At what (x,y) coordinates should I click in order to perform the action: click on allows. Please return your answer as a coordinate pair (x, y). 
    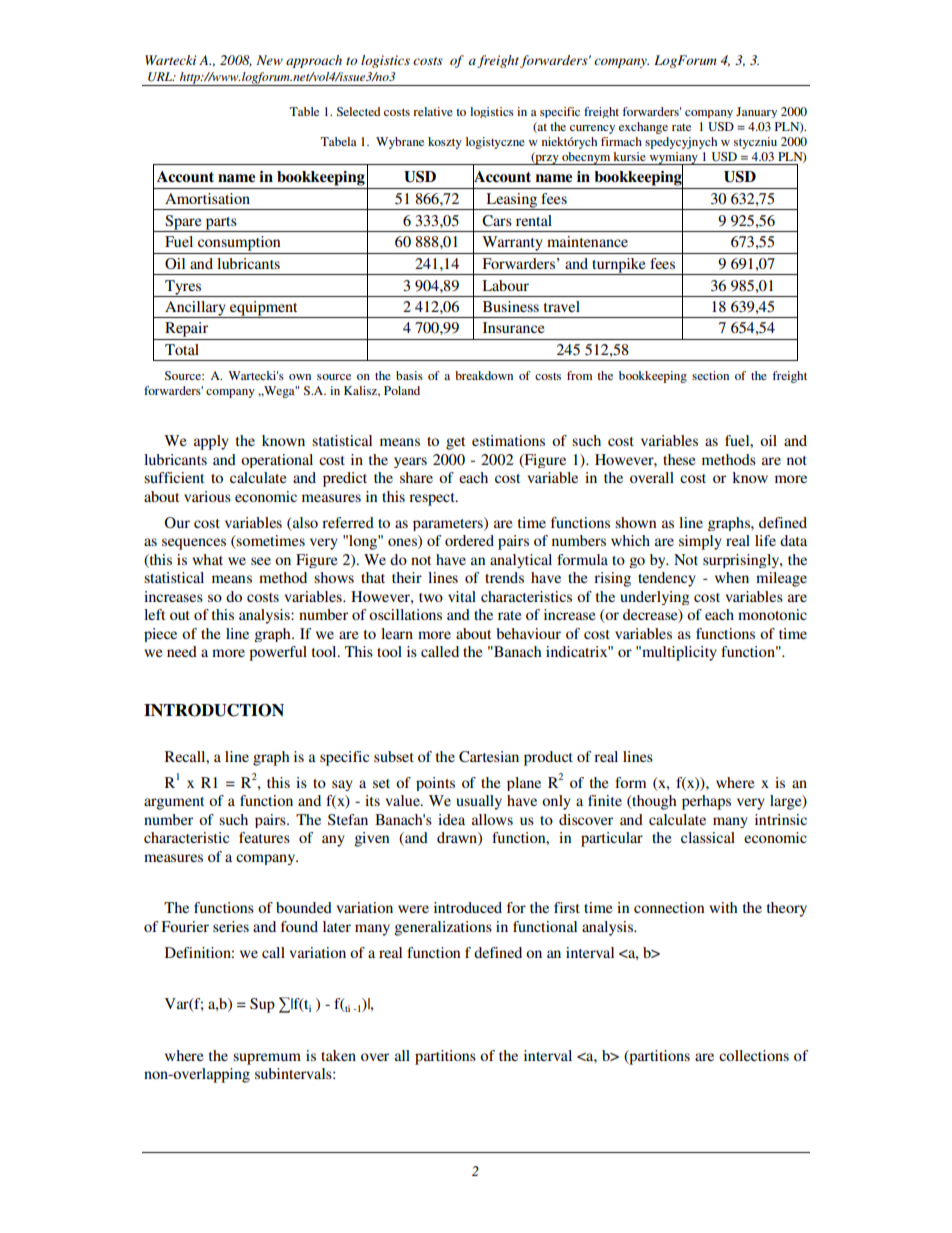
    Looking at the image, I should click on (492, 819).
